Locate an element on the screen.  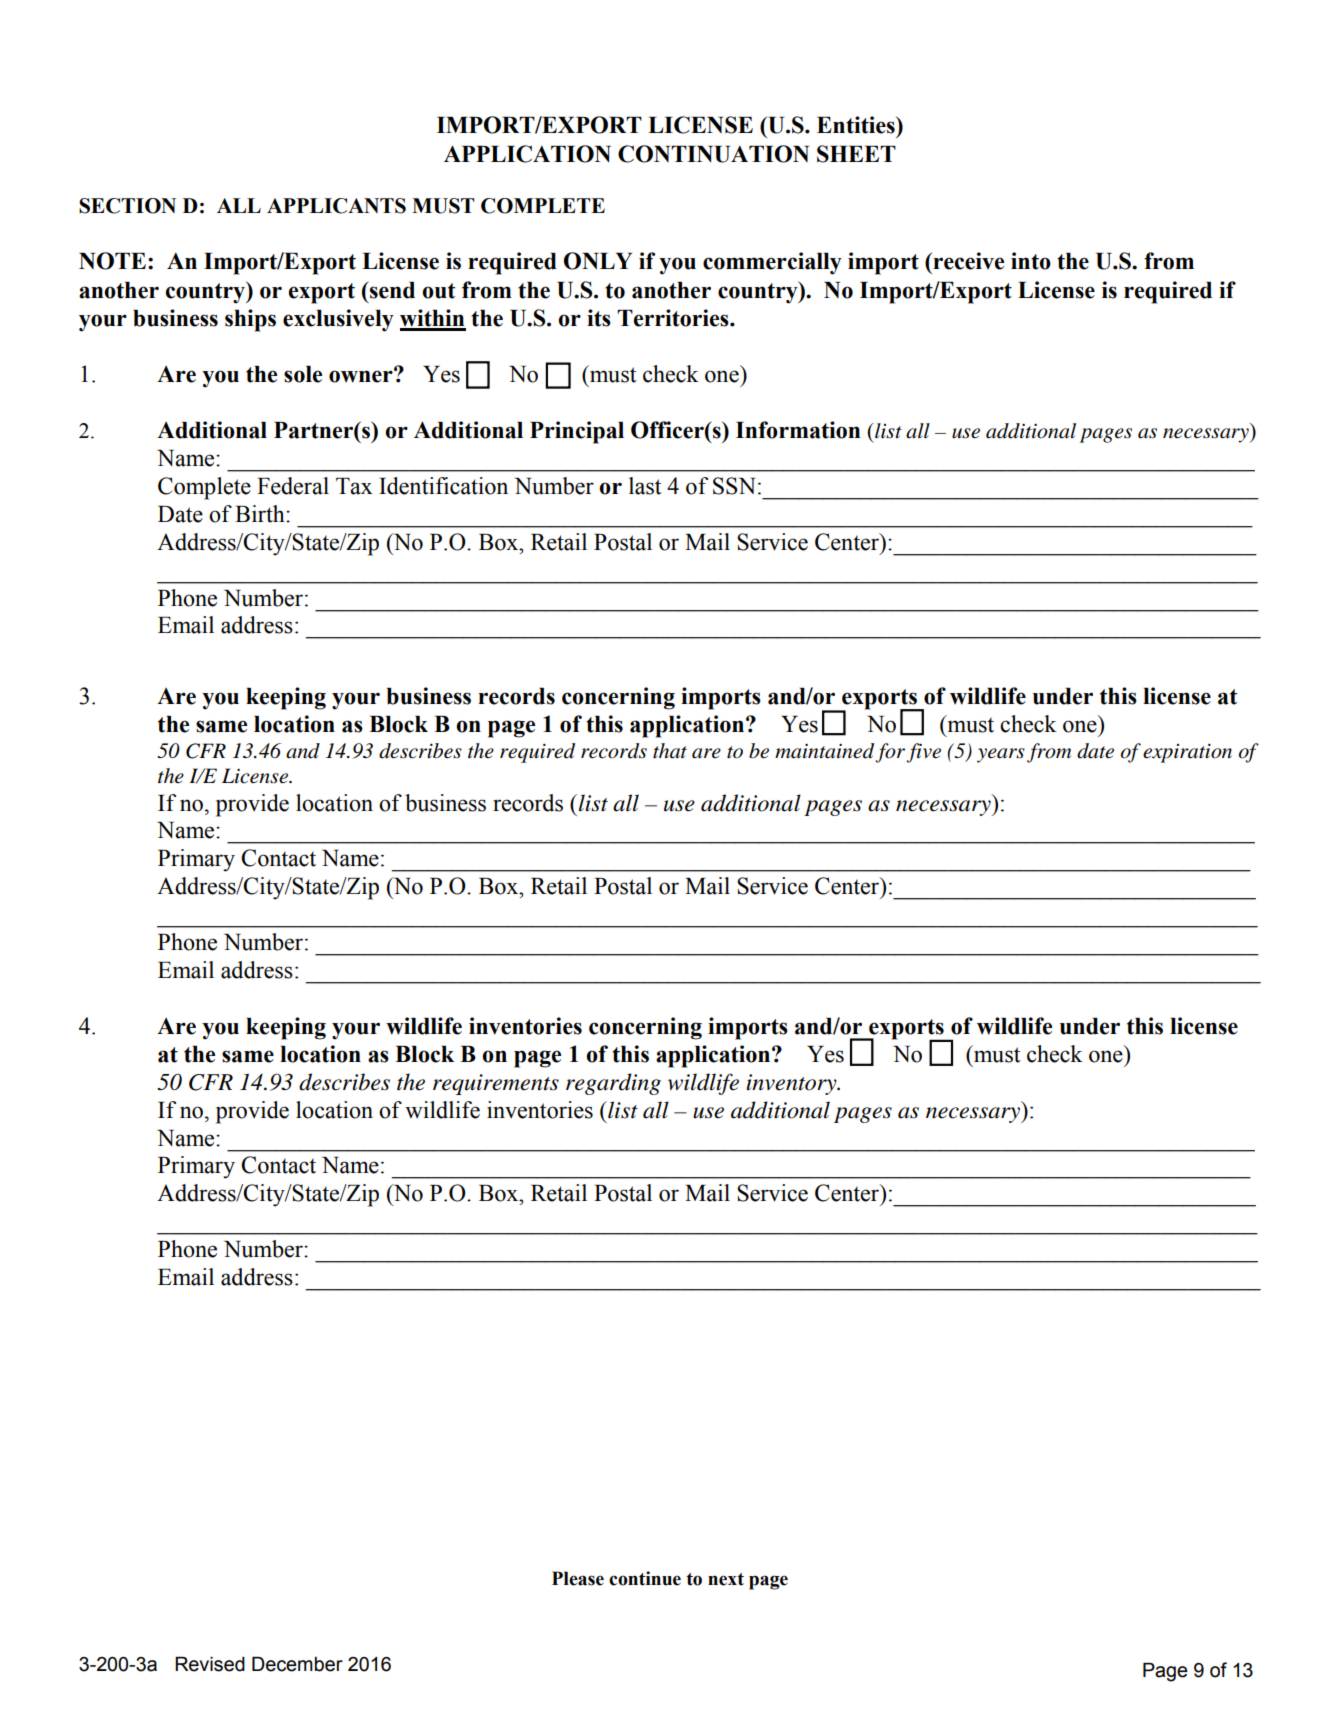
APPLICANTS is located at coordinates (336, 206).
